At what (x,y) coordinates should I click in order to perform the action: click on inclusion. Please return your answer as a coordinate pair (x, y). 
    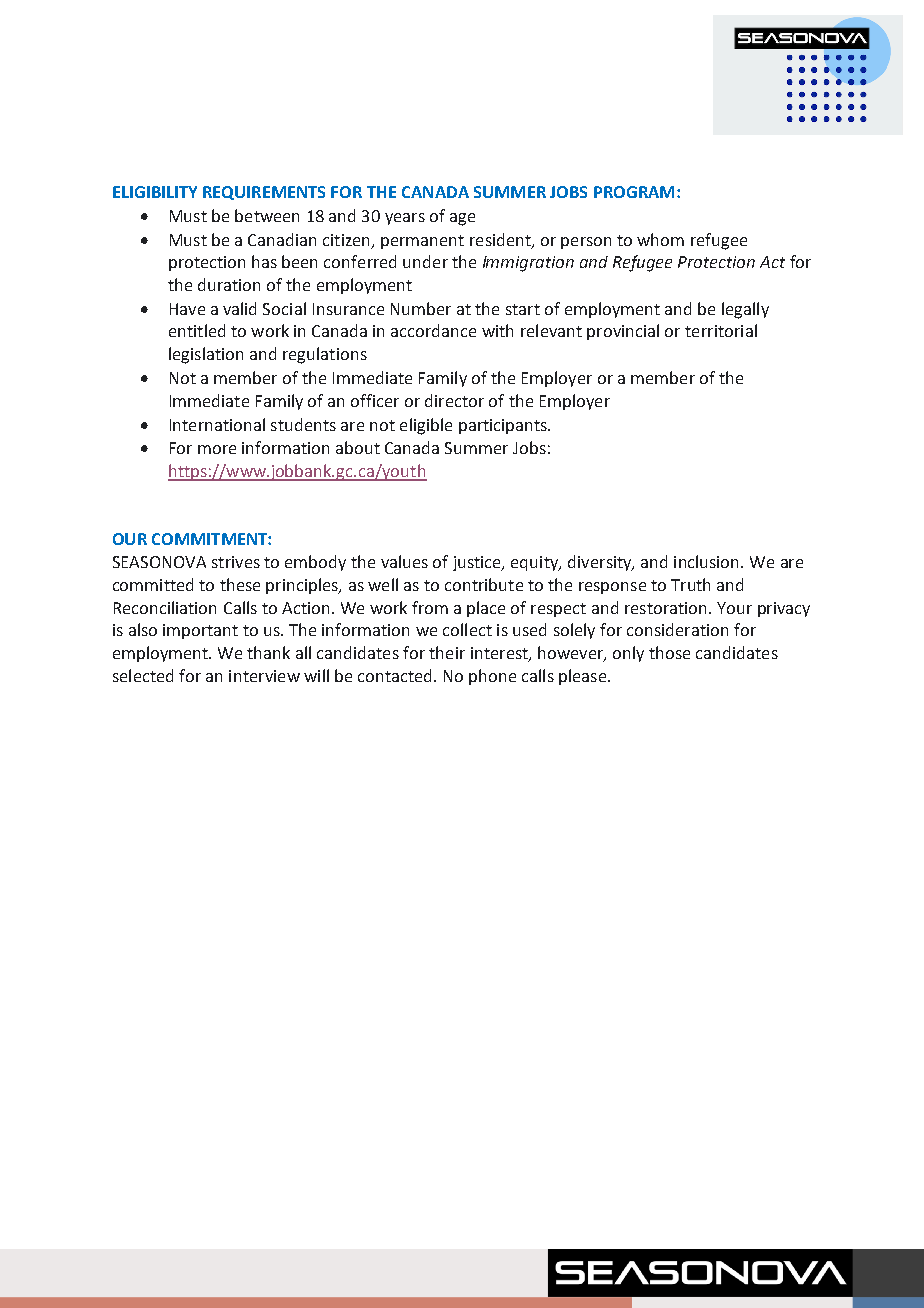
    Looking at the image, I should click on (708, 561).
